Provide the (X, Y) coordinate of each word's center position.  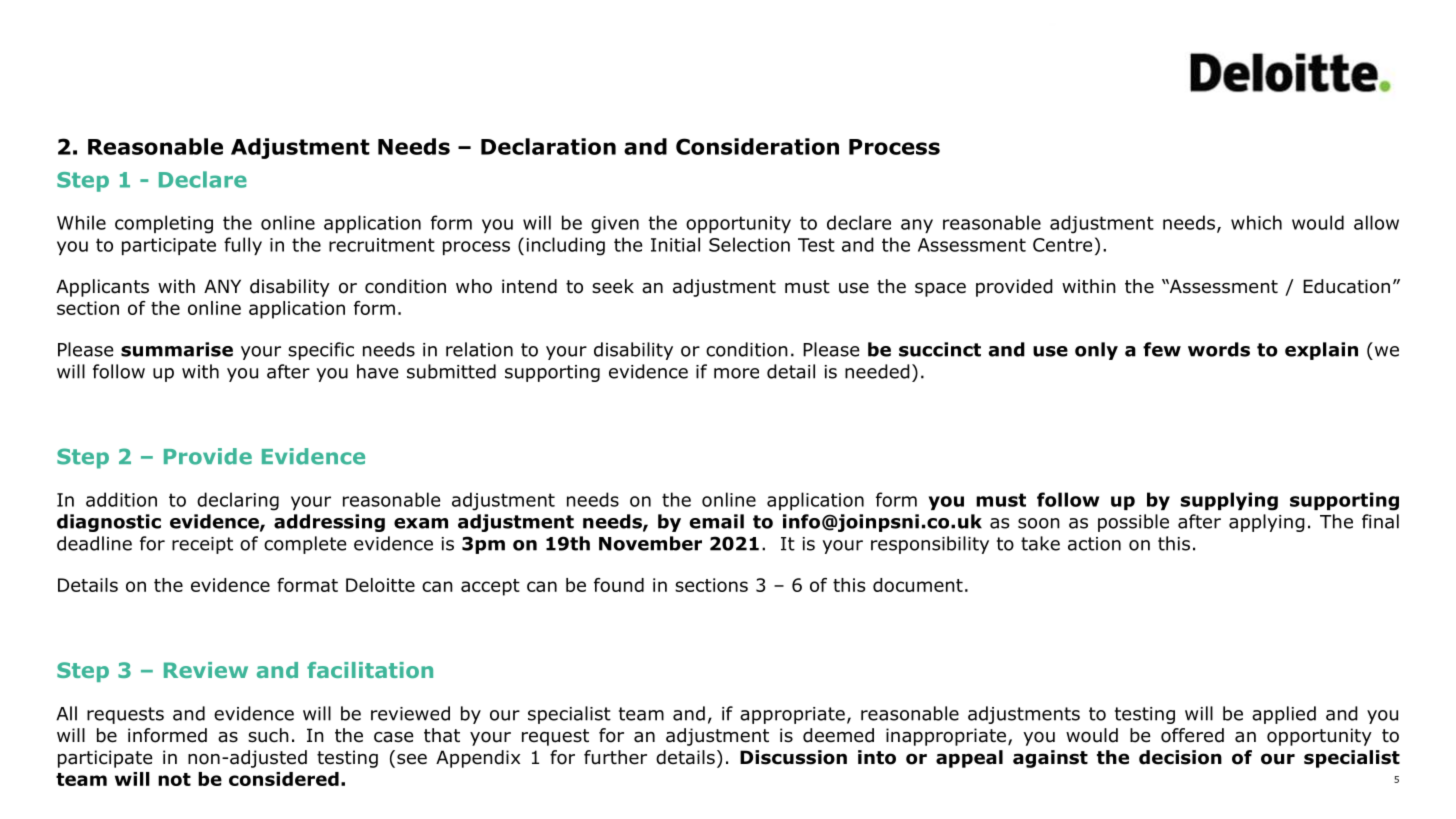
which (1256, 222)
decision (1180, 757)
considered (284, 779)
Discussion (793, 757)
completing (164, 224)
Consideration (757, 146)
